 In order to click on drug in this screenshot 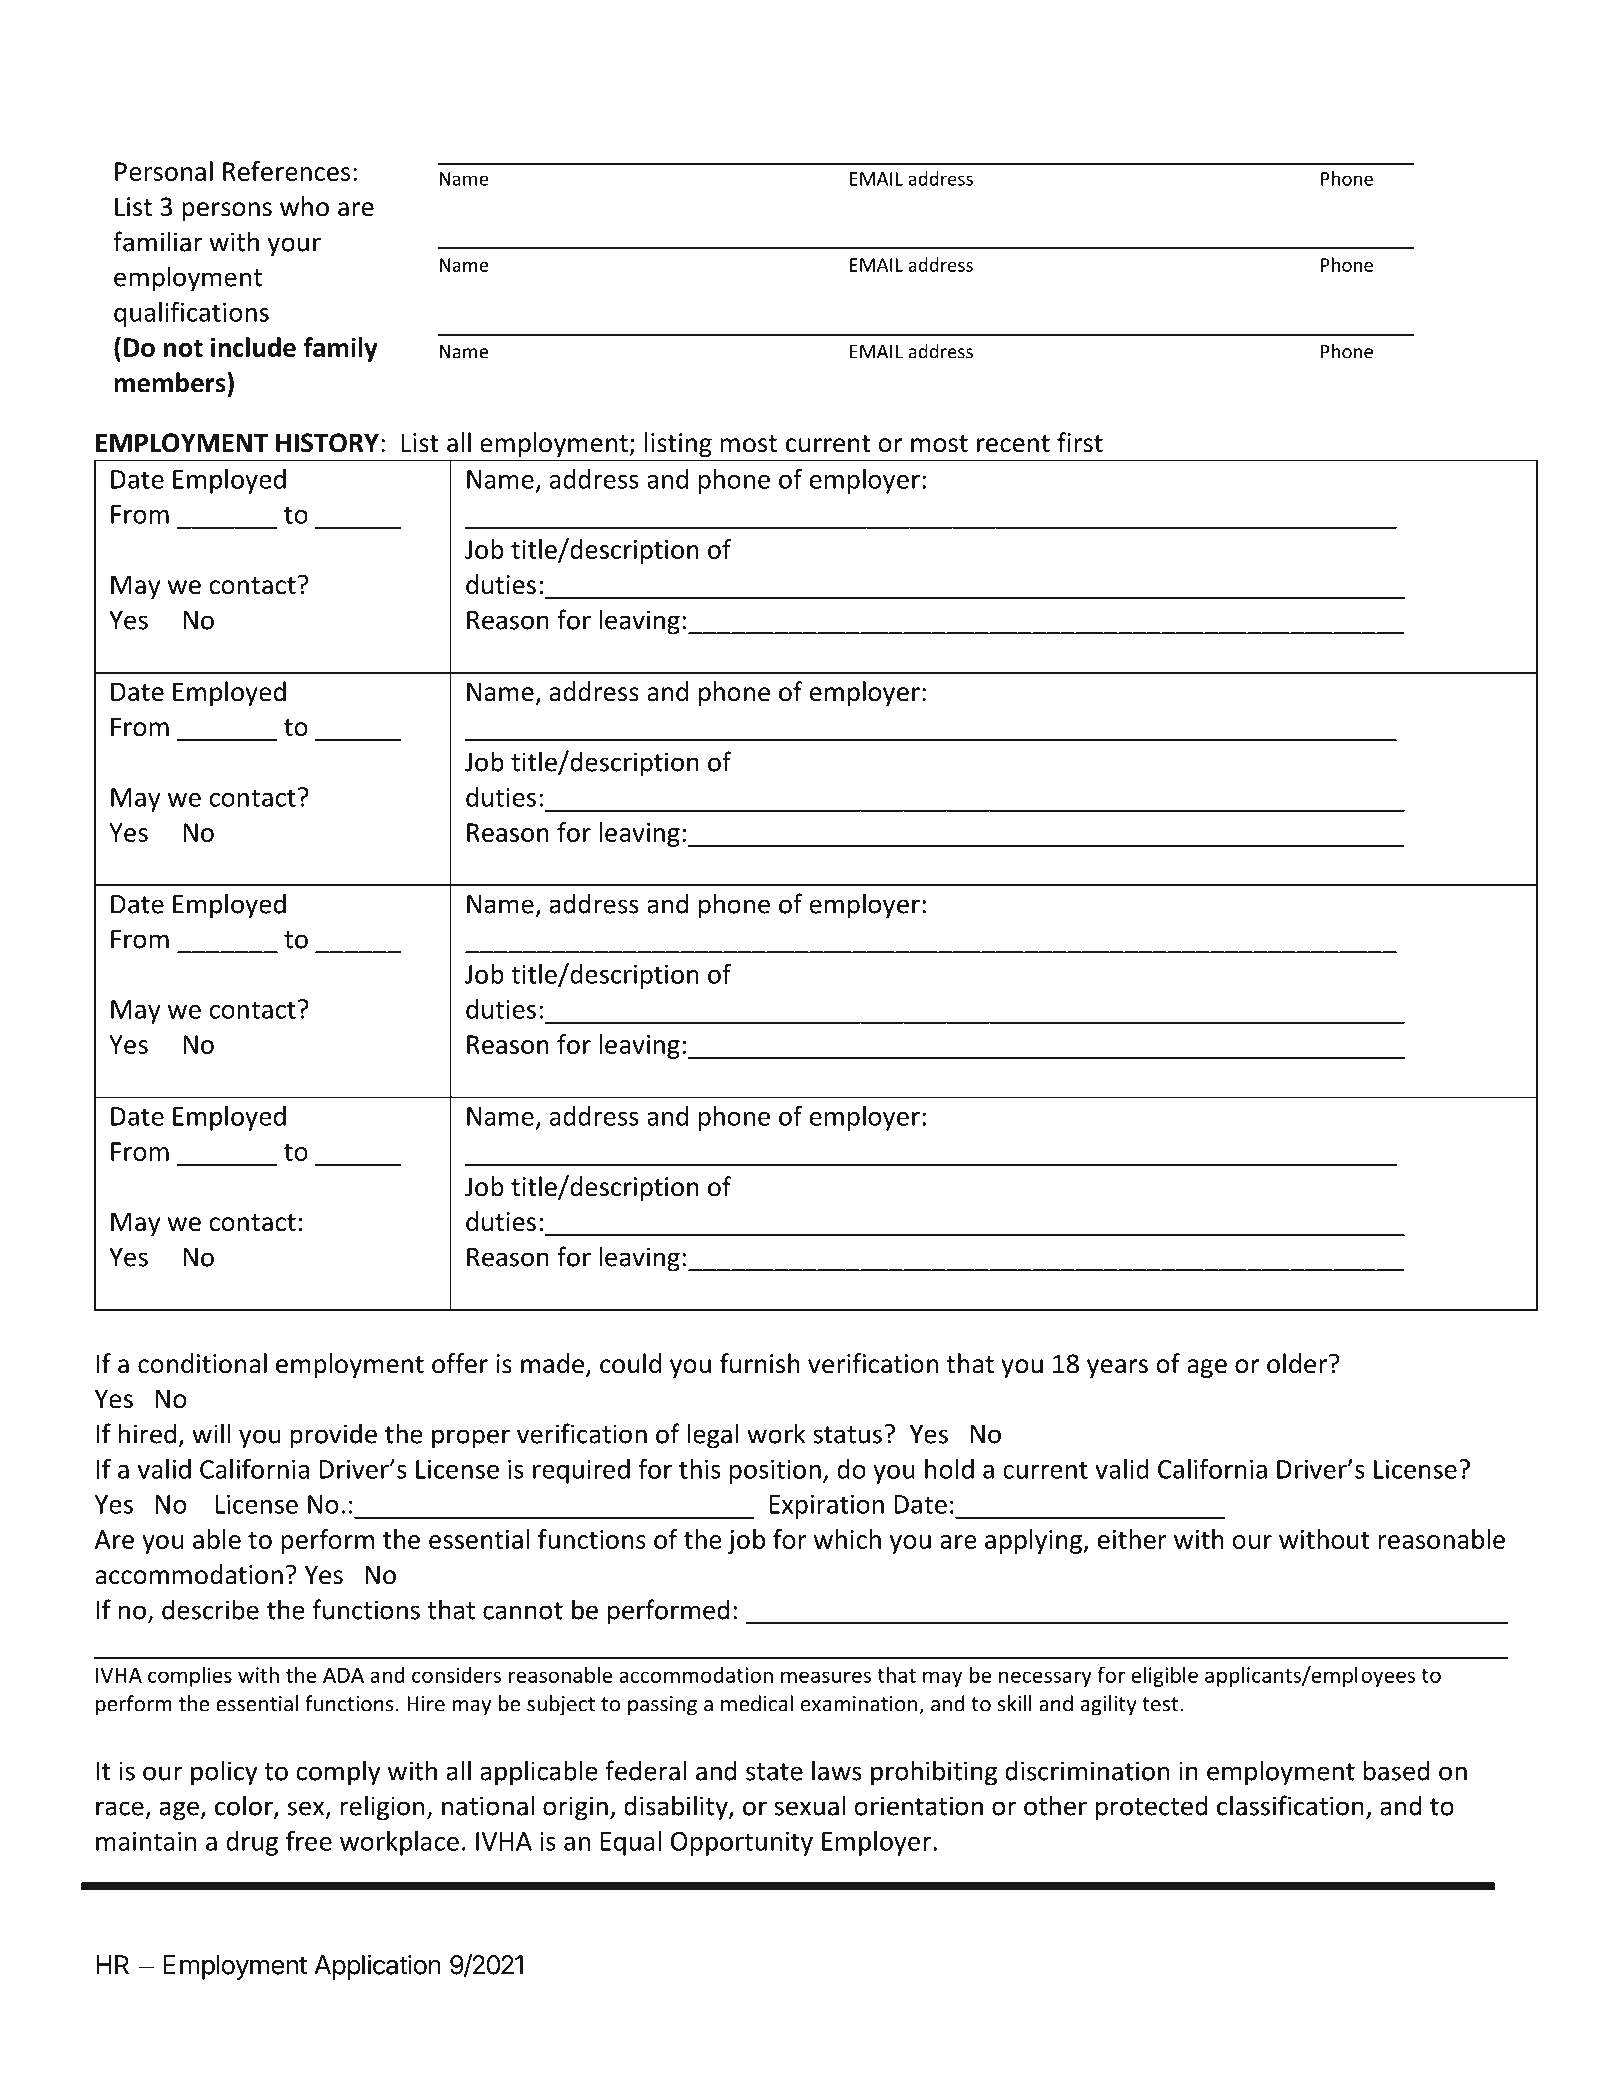, I will do `click(252, 1843)`.
